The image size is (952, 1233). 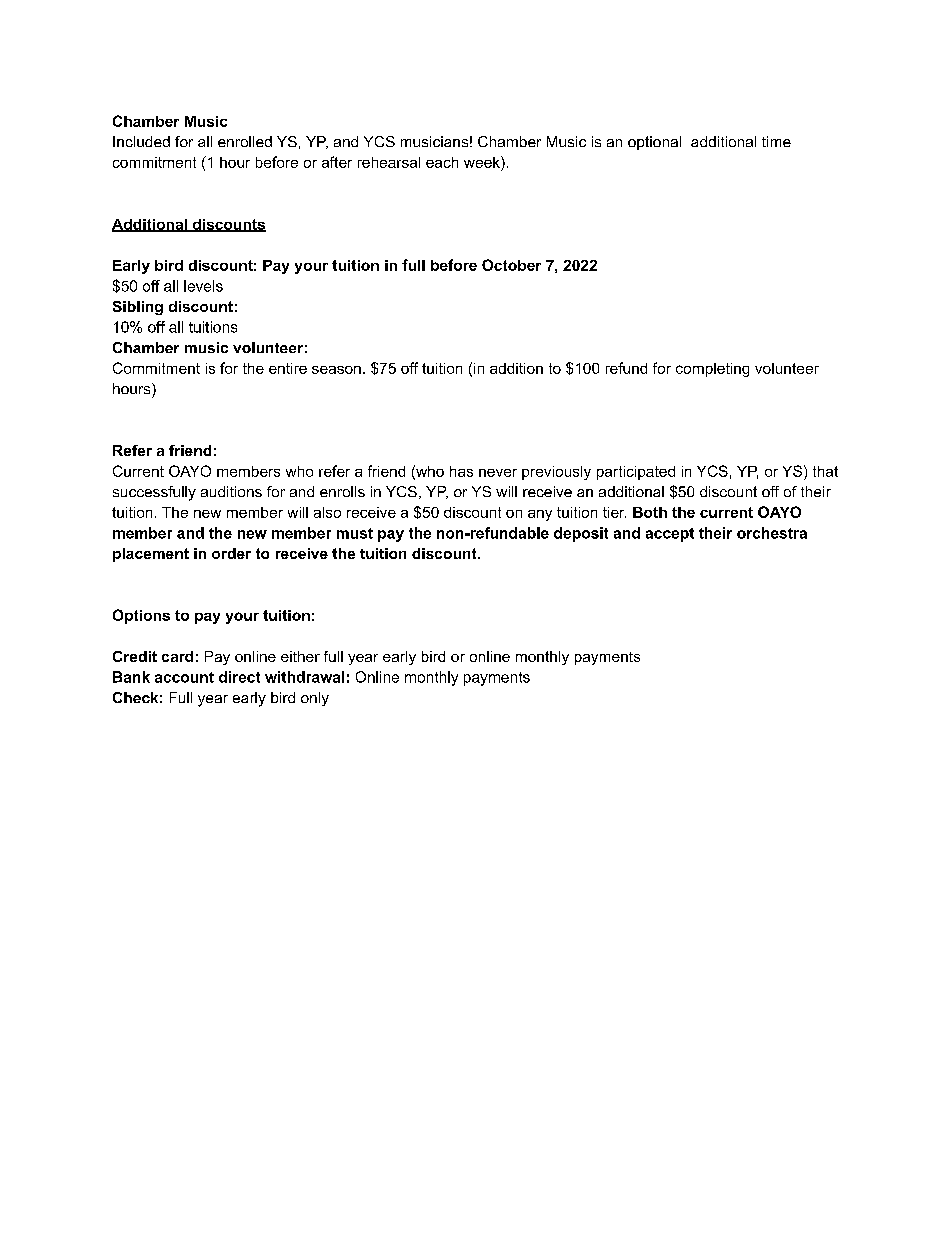 What do you see at coordinates (712, 370) in the screenshot?
I see `completing` at bounding box center [712, 370].
